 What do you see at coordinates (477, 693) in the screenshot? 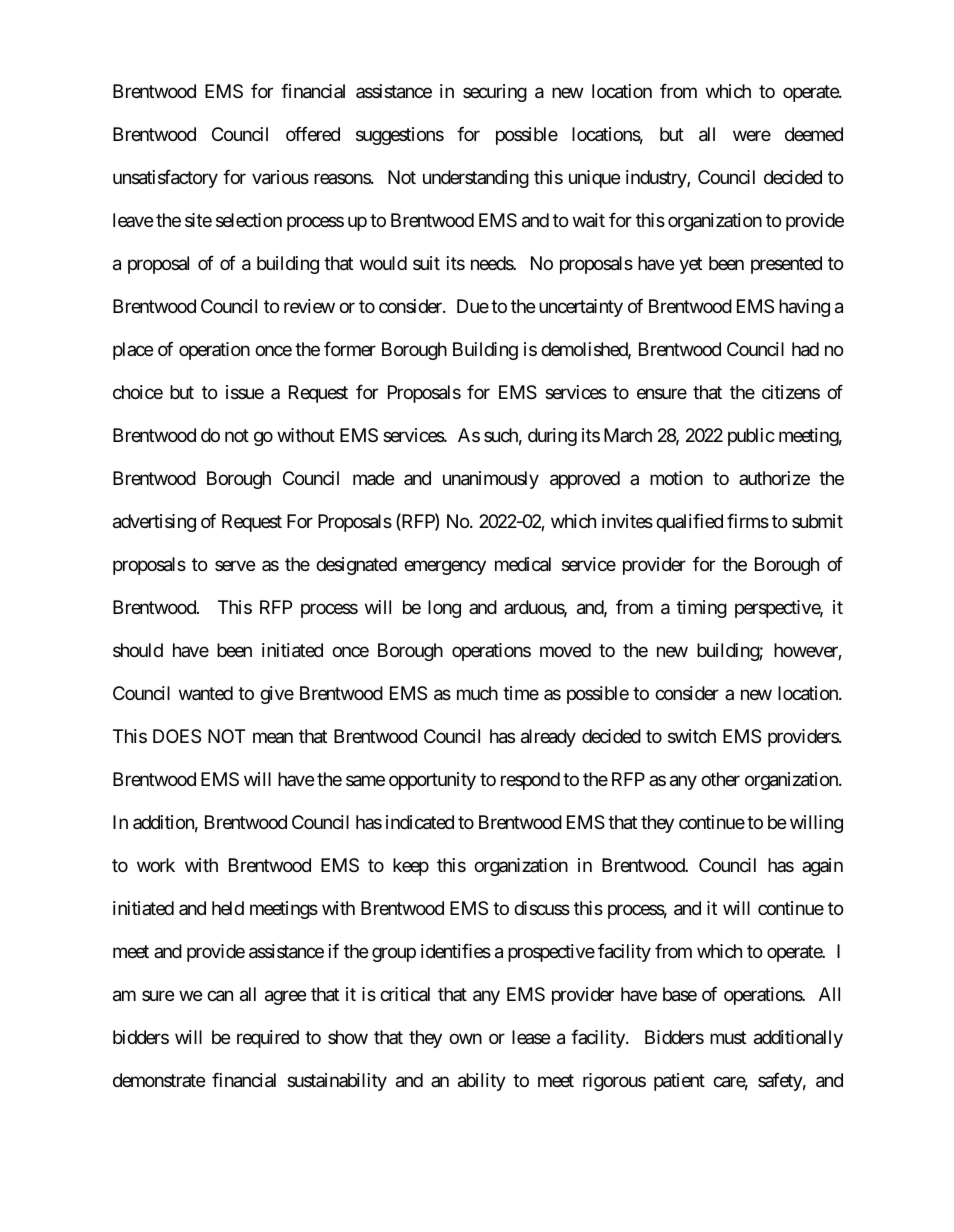
I see `much` at bounding box center [477, 693].
